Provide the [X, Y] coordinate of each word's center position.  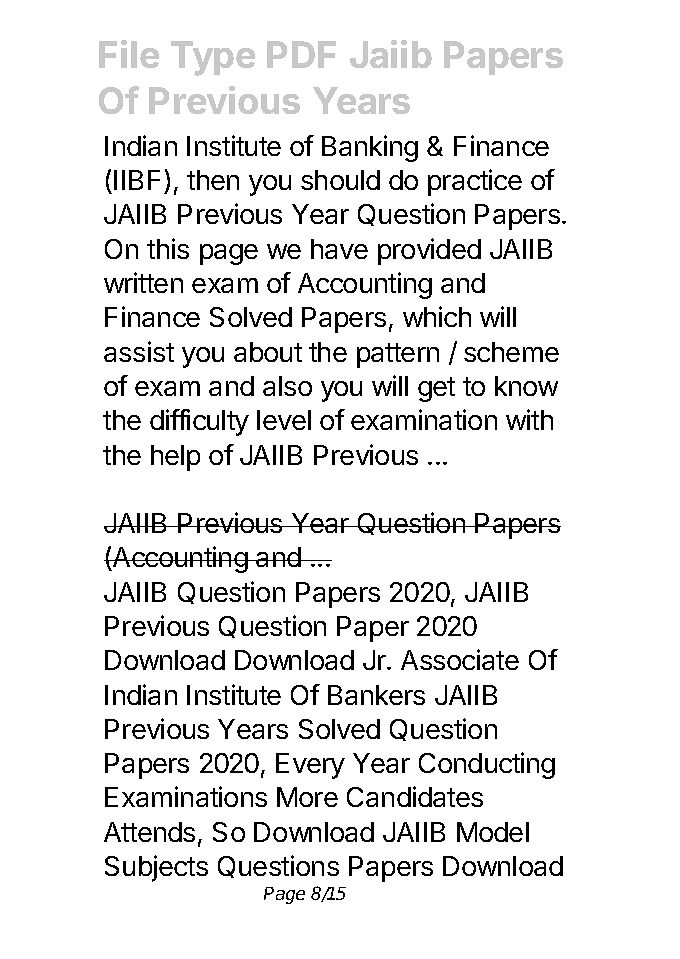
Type [213, 58]
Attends [149, 832]
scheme [511, 352]
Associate [460, 659]
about [268, 352]
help [175, 458]
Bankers [376, 695]
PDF [301, 54]
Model [493, 832]
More [307, 797]
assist [139, 351]
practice [475, 182]
